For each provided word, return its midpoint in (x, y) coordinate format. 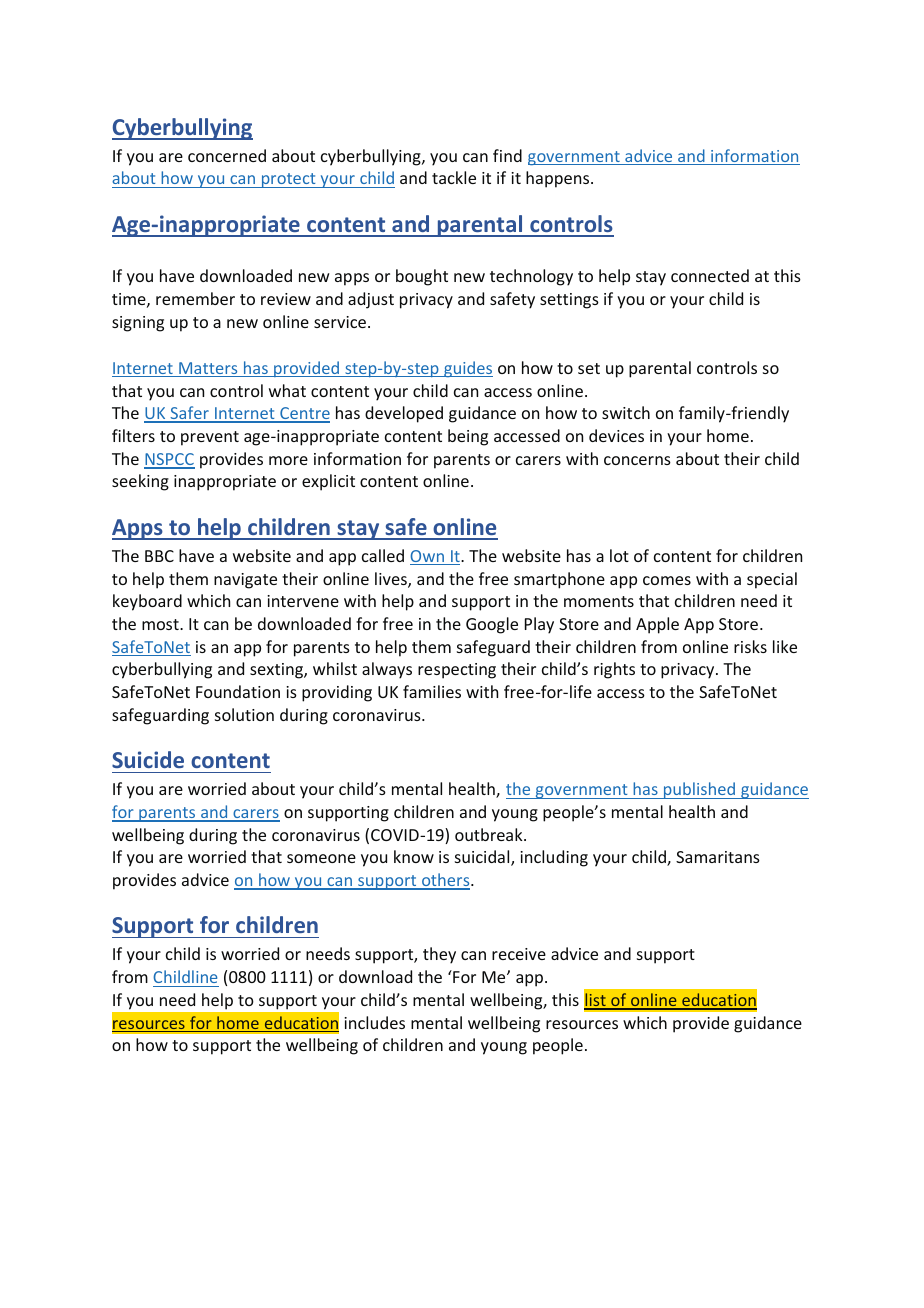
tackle (454, 177)
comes (667, 580)
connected (710, 275)
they (439, 955)
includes (374, 1022)
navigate (245, 581)
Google (492, 625)
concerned (227, 155)
